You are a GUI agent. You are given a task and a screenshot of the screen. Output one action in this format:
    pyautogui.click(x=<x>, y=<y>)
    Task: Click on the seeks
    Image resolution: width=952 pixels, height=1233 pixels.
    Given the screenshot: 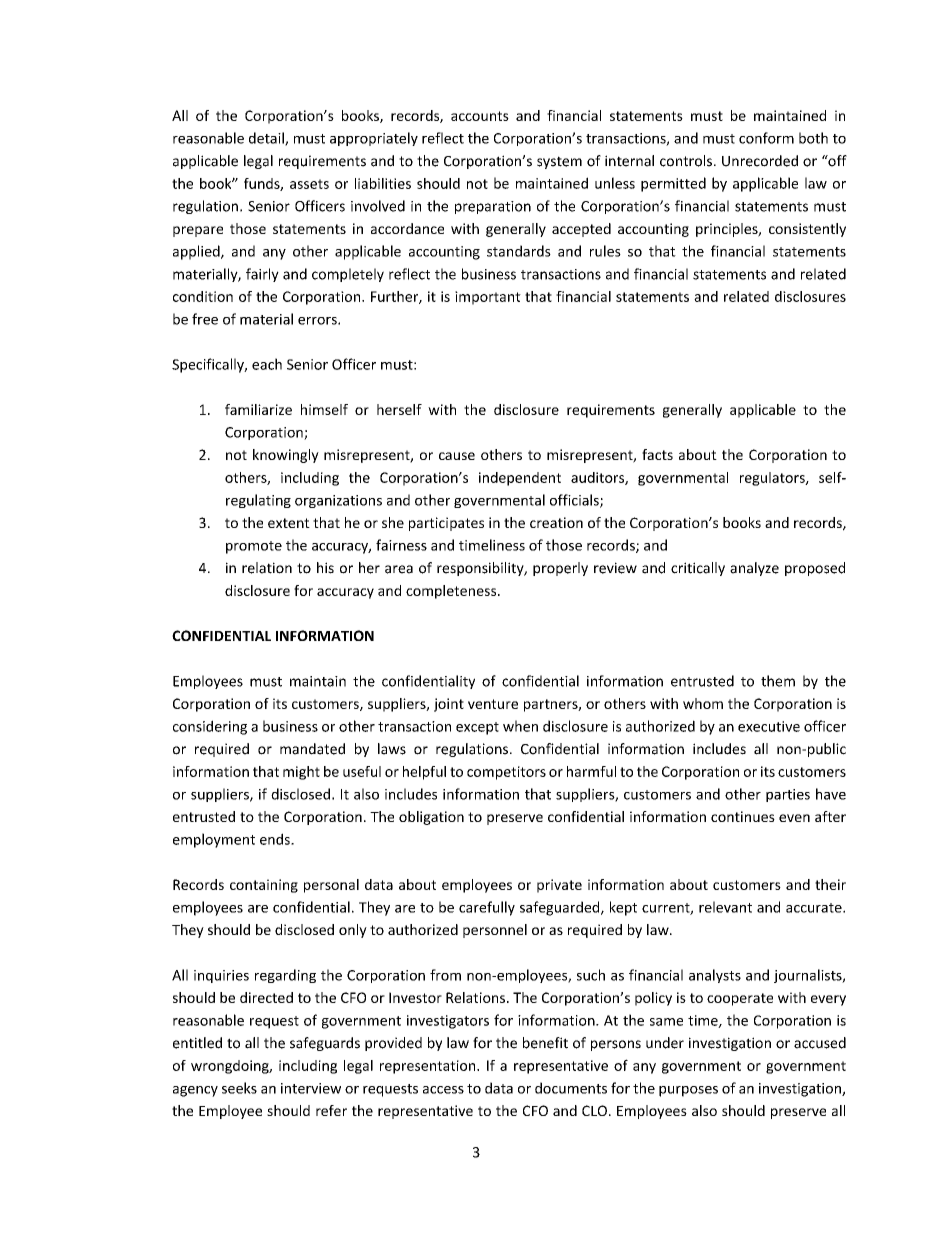 What is the action you would take?
    pyautogui.click(x=239, y=1088)
